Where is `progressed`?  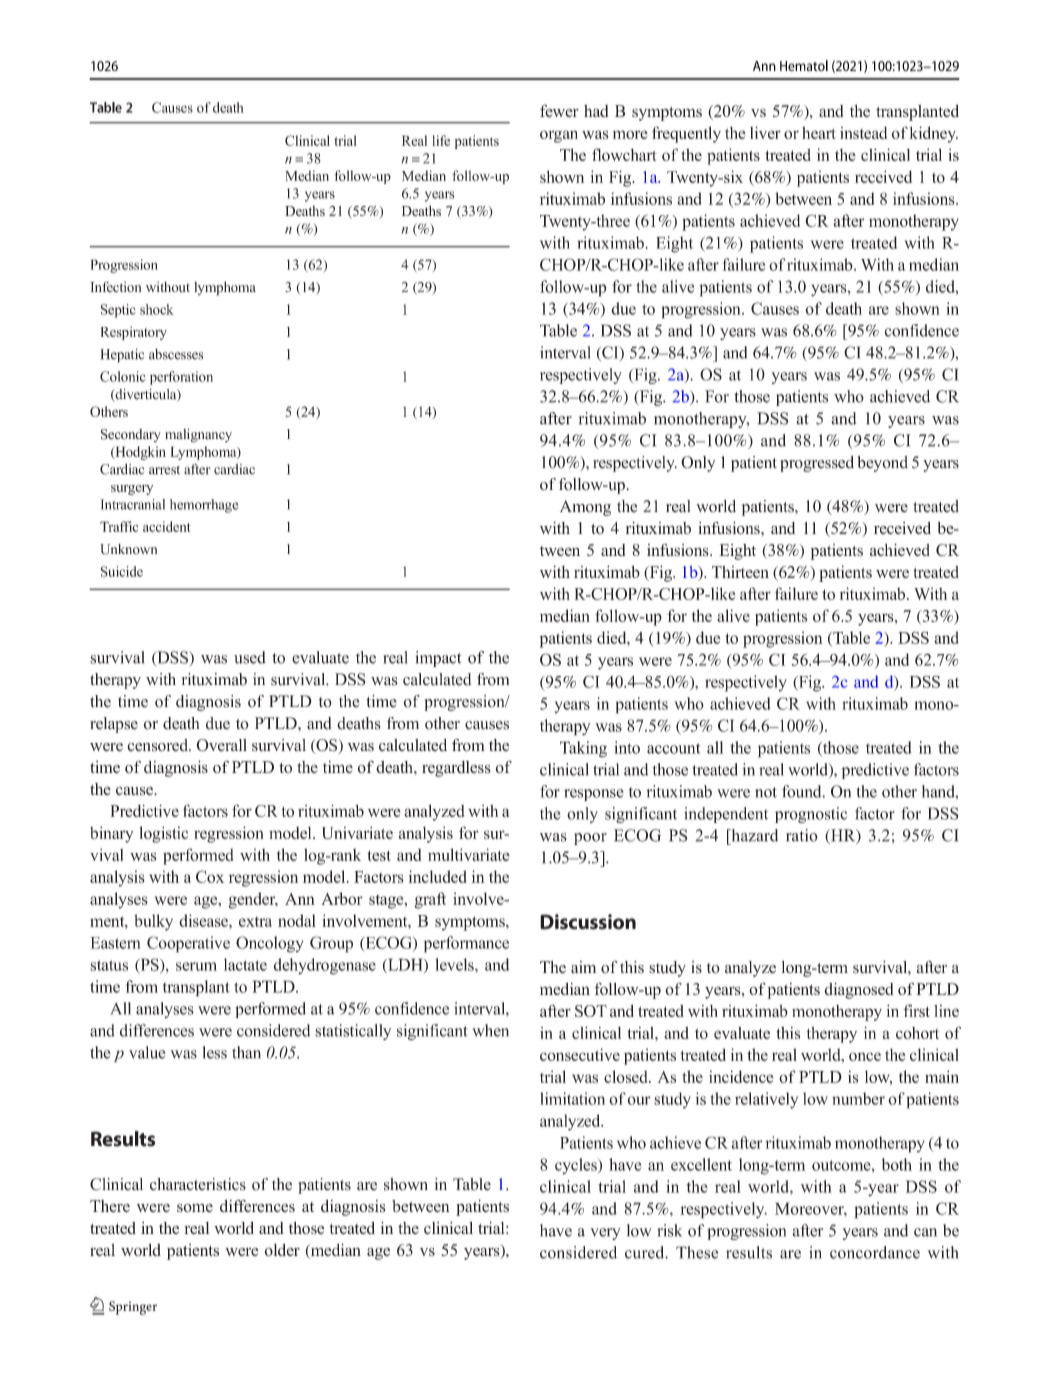
progressed is located at coordinates (817, 464).
